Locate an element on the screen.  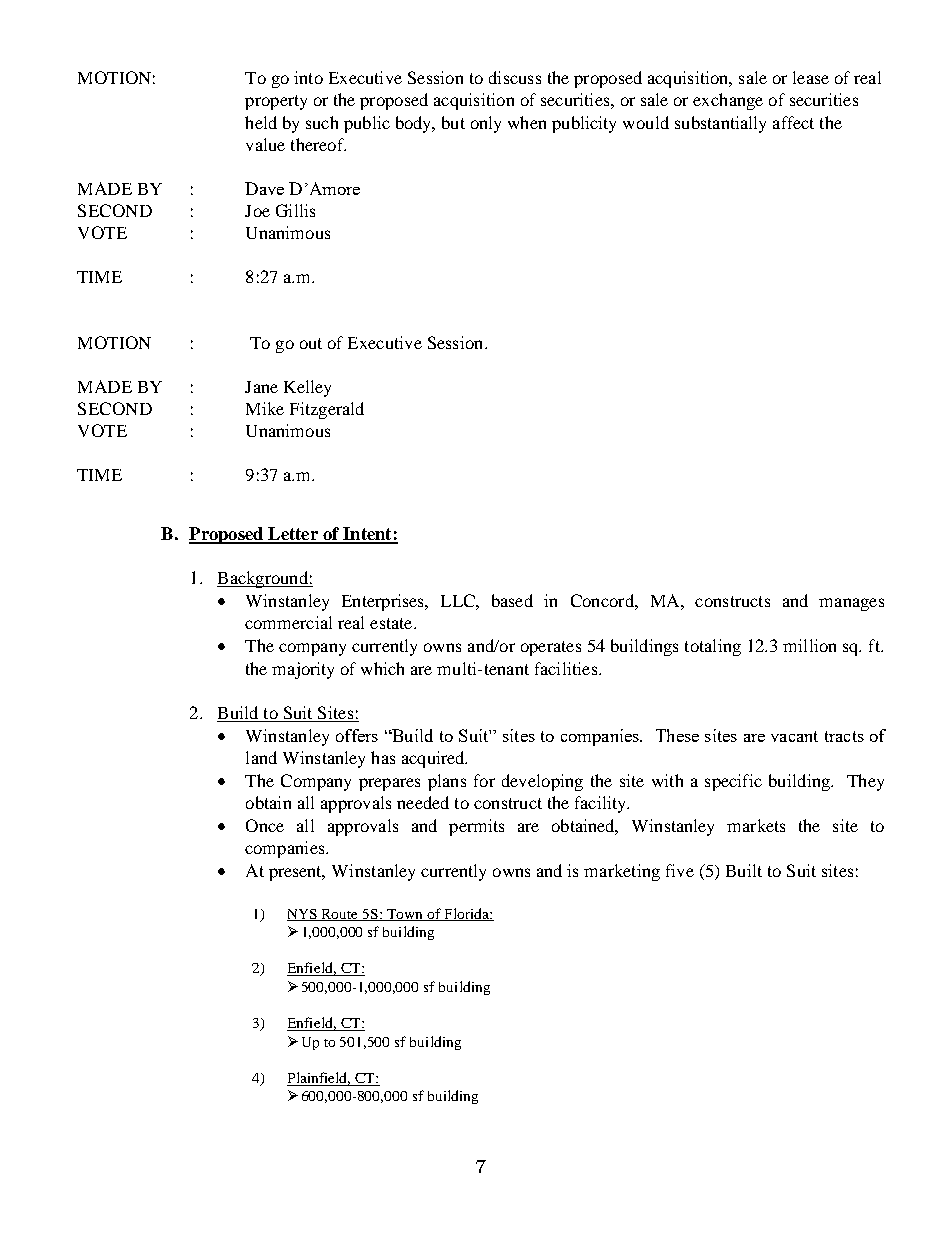
when is located at coordinates (527, 122).
